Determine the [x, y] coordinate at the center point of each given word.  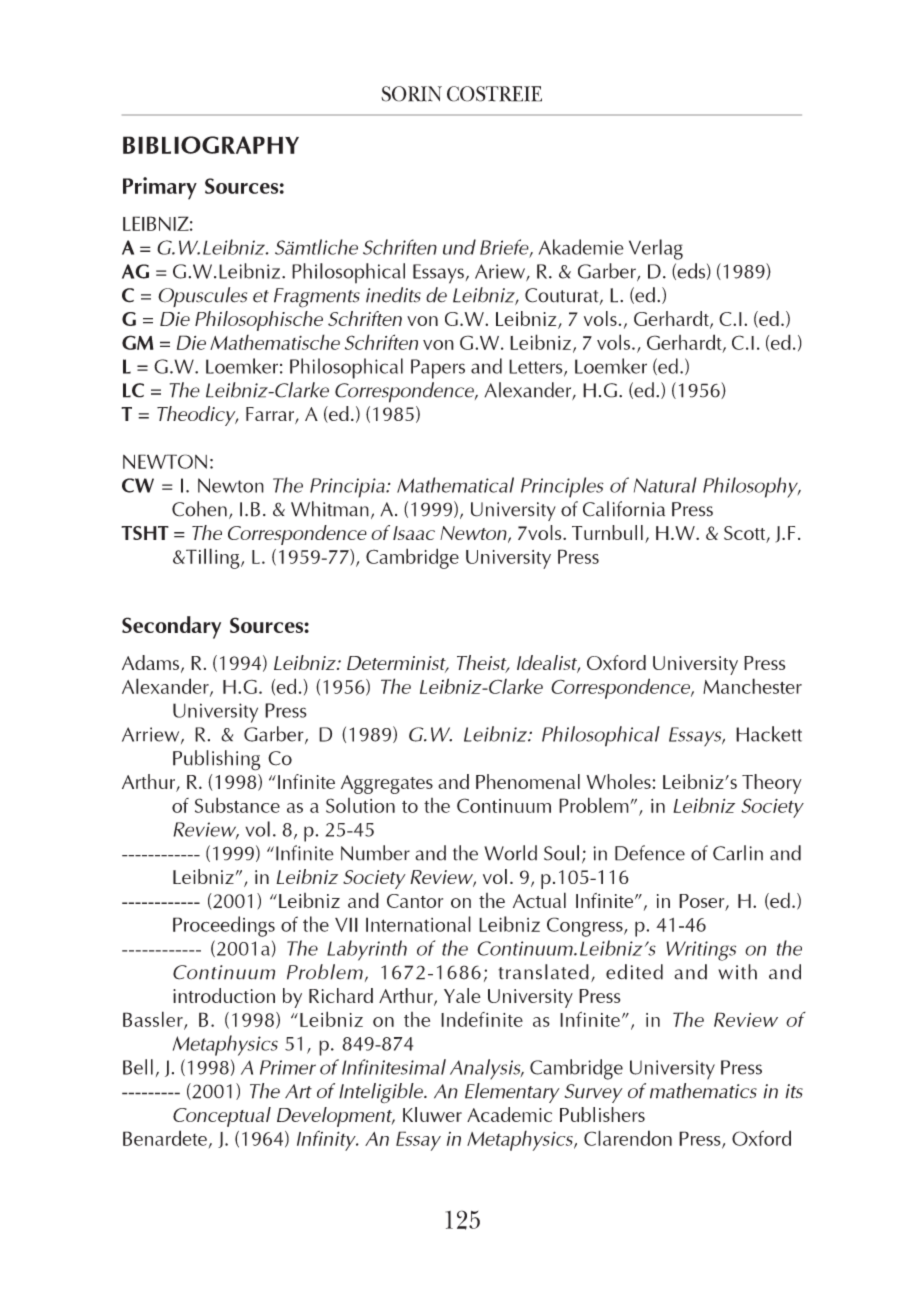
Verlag [656, 249]
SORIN [411, 94]
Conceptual [222, 1117]
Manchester [752, 686]
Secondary [171, 627]
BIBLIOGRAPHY [211, 145]
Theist [483, 663]
